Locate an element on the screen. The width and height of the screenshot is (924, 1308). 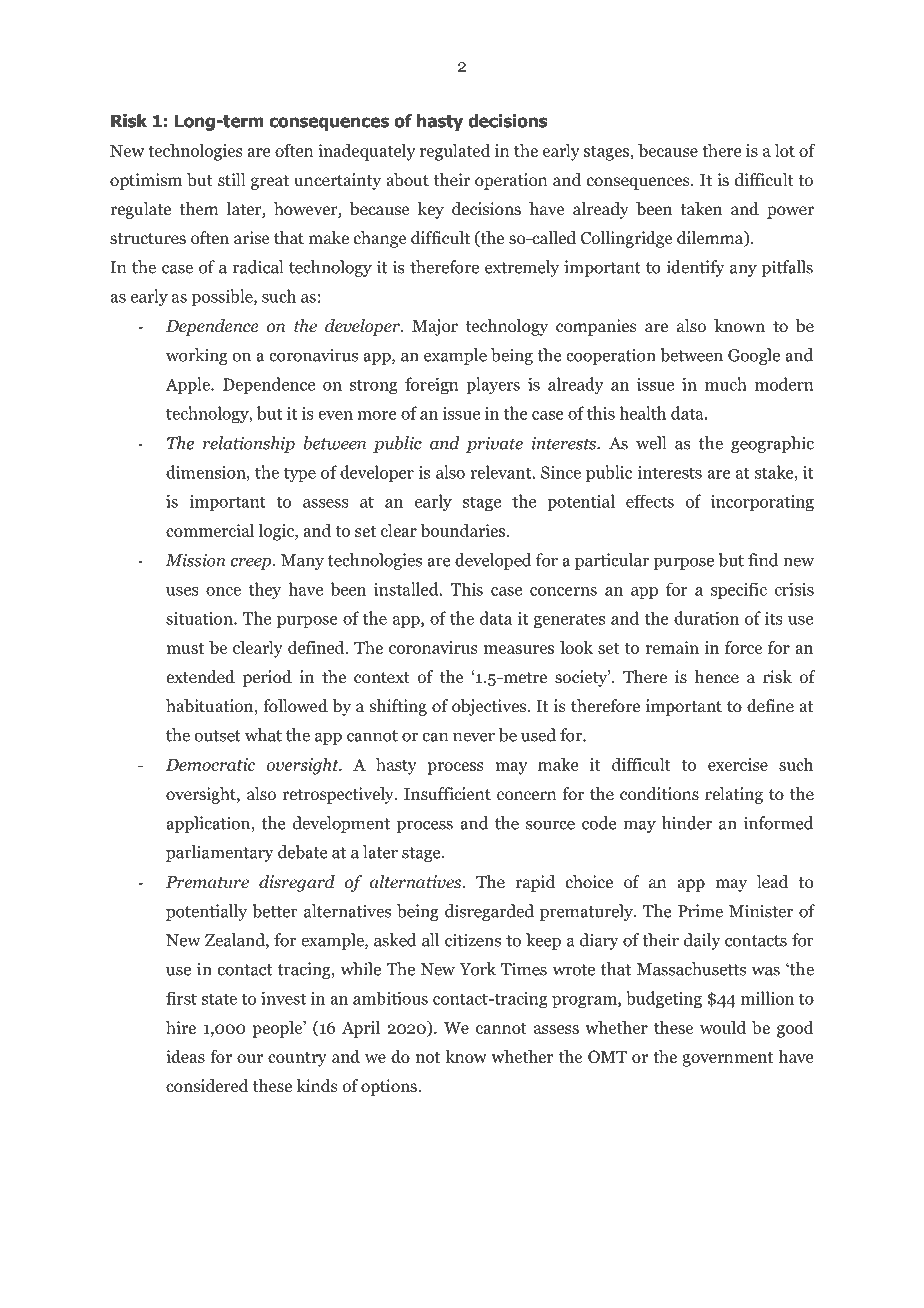
key is located at coordinates (431, 210).
